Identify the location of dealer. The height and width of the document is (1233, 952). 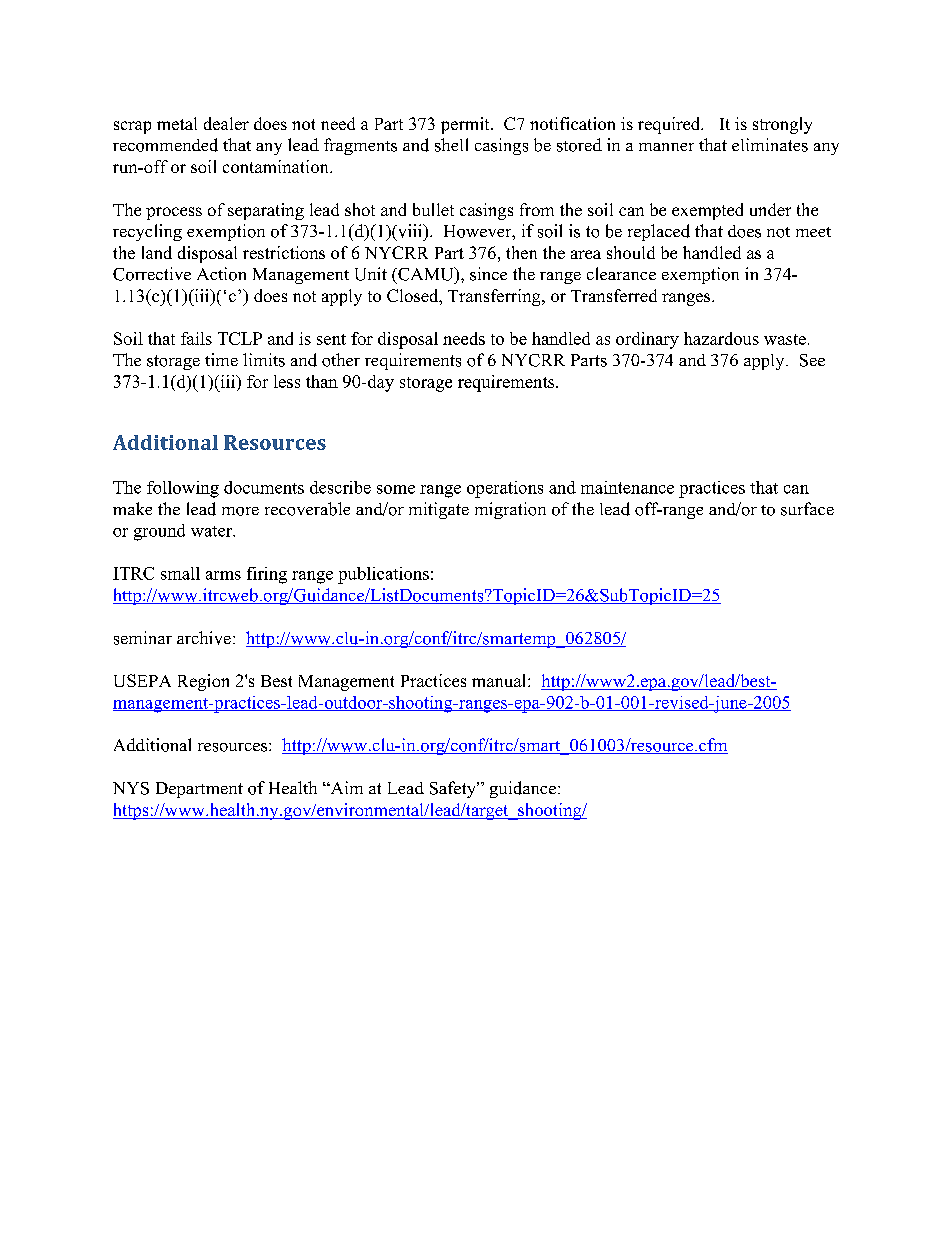
(226, 123).
